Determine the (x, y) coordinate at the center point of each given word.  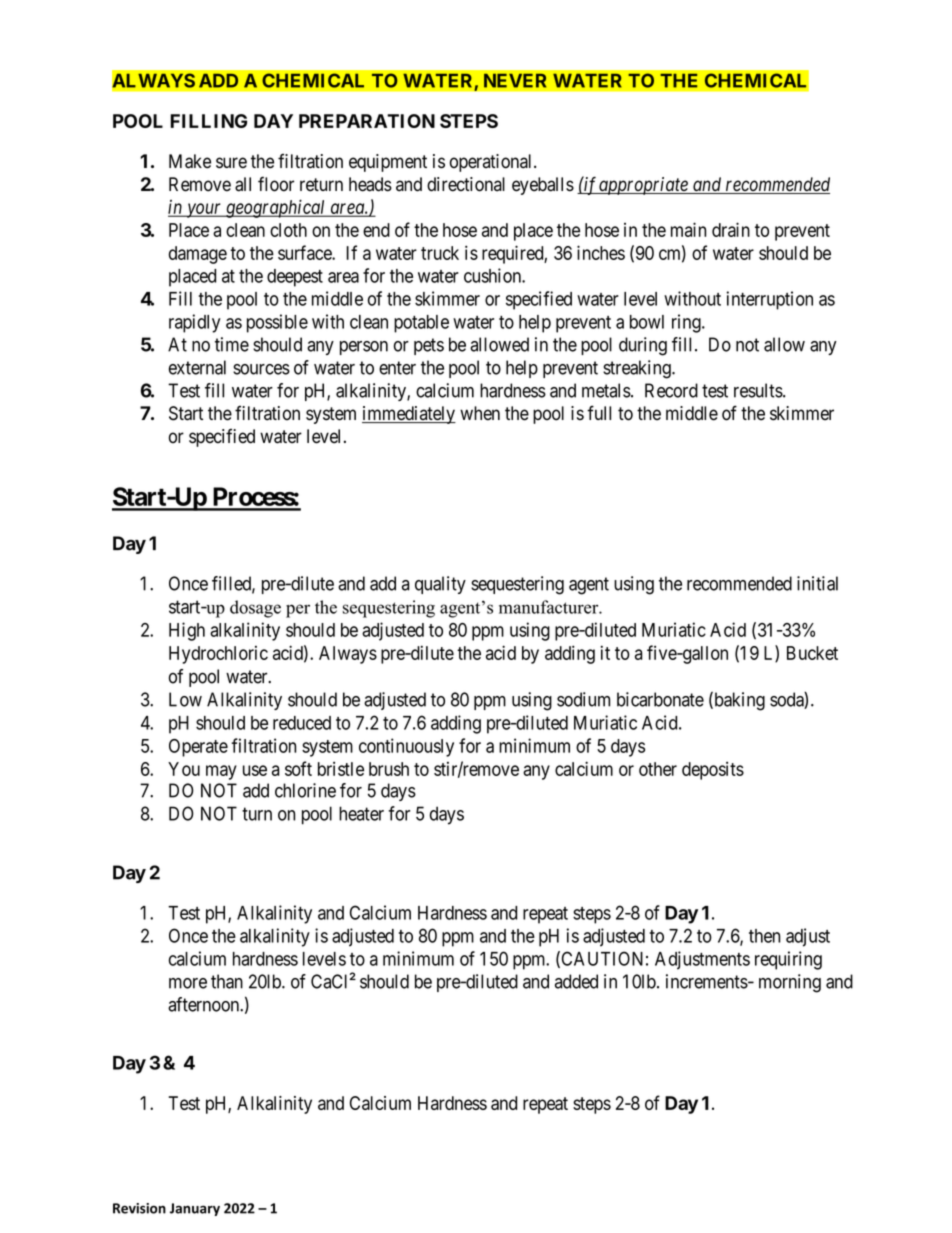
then (764, 936)
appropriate (644, 186)
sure (231, 163)
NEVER (515, 80)
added (576, 981)
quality (440, 585)
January (195, 1209)
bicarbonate (660, 699)
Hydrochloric (218, 655)
